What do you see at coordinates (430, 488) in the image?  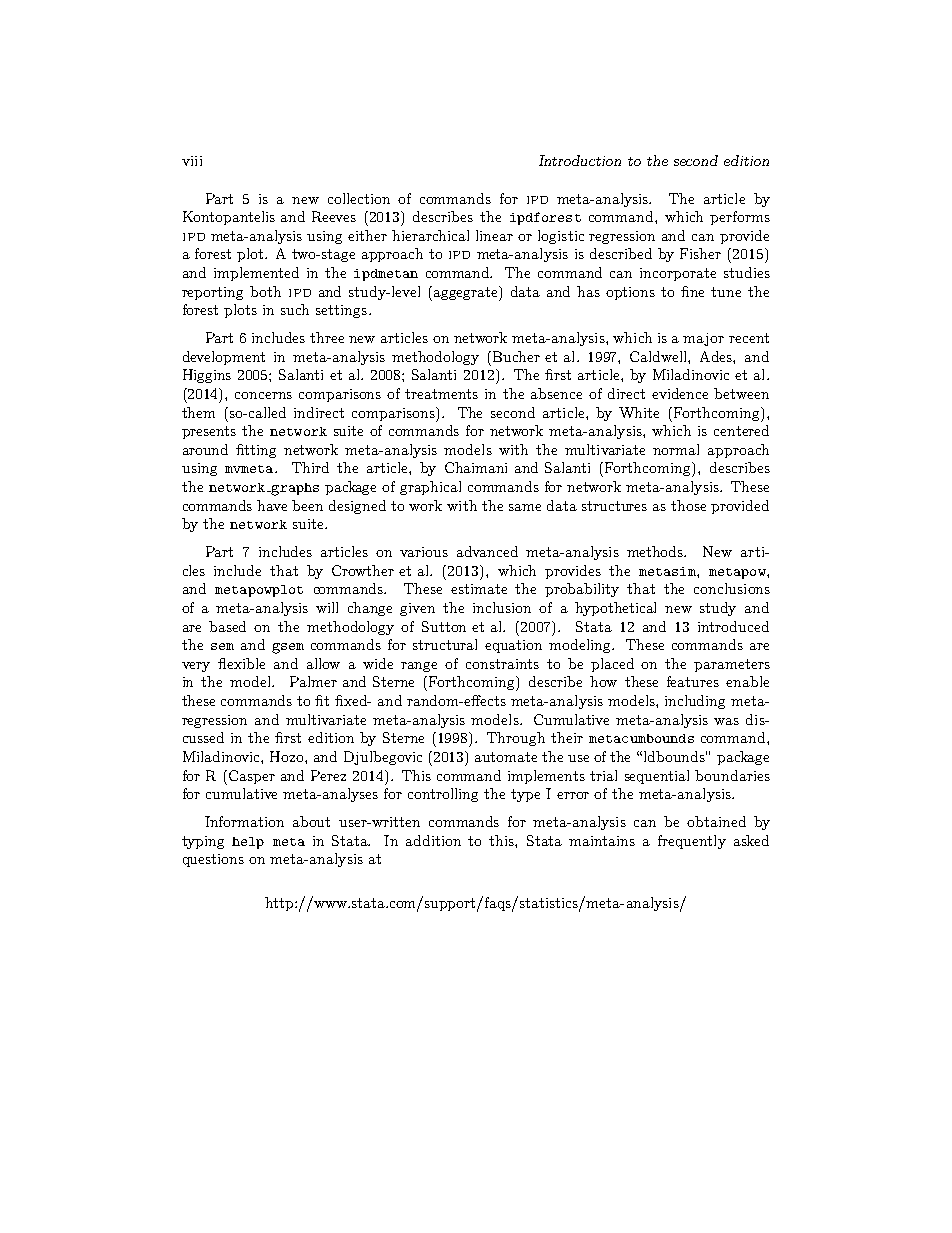 I see `graphical` at bounding box center [430, 488].
